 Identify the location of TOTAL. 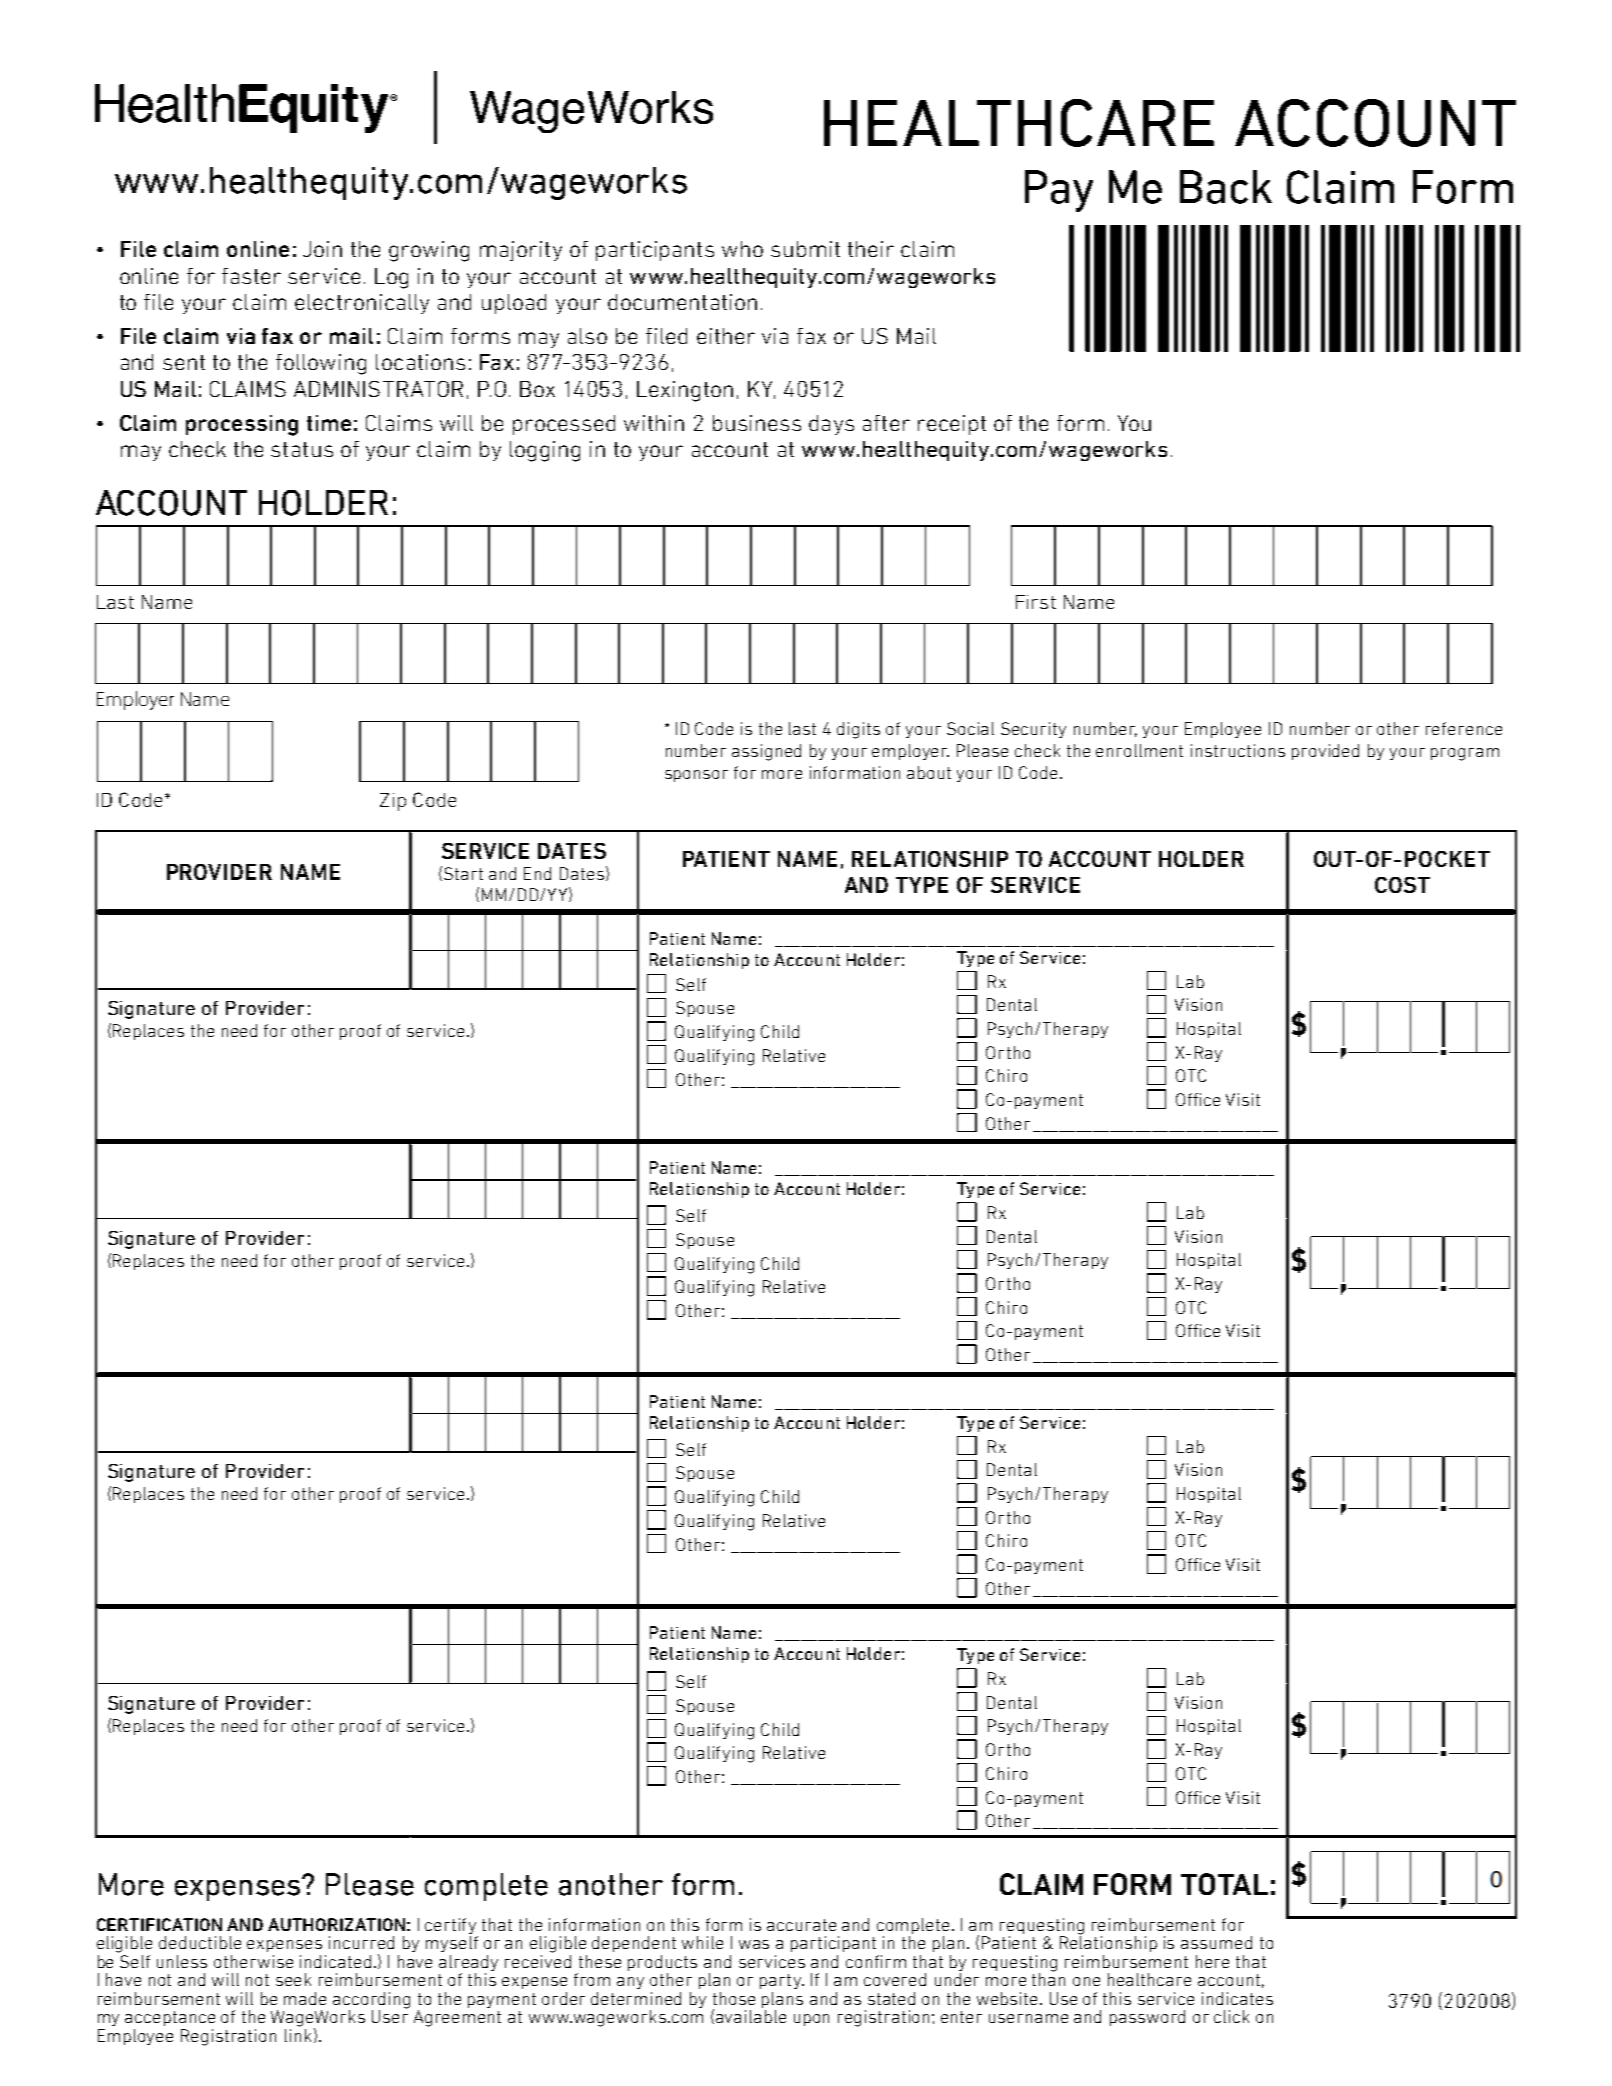
(1224, 1884).
